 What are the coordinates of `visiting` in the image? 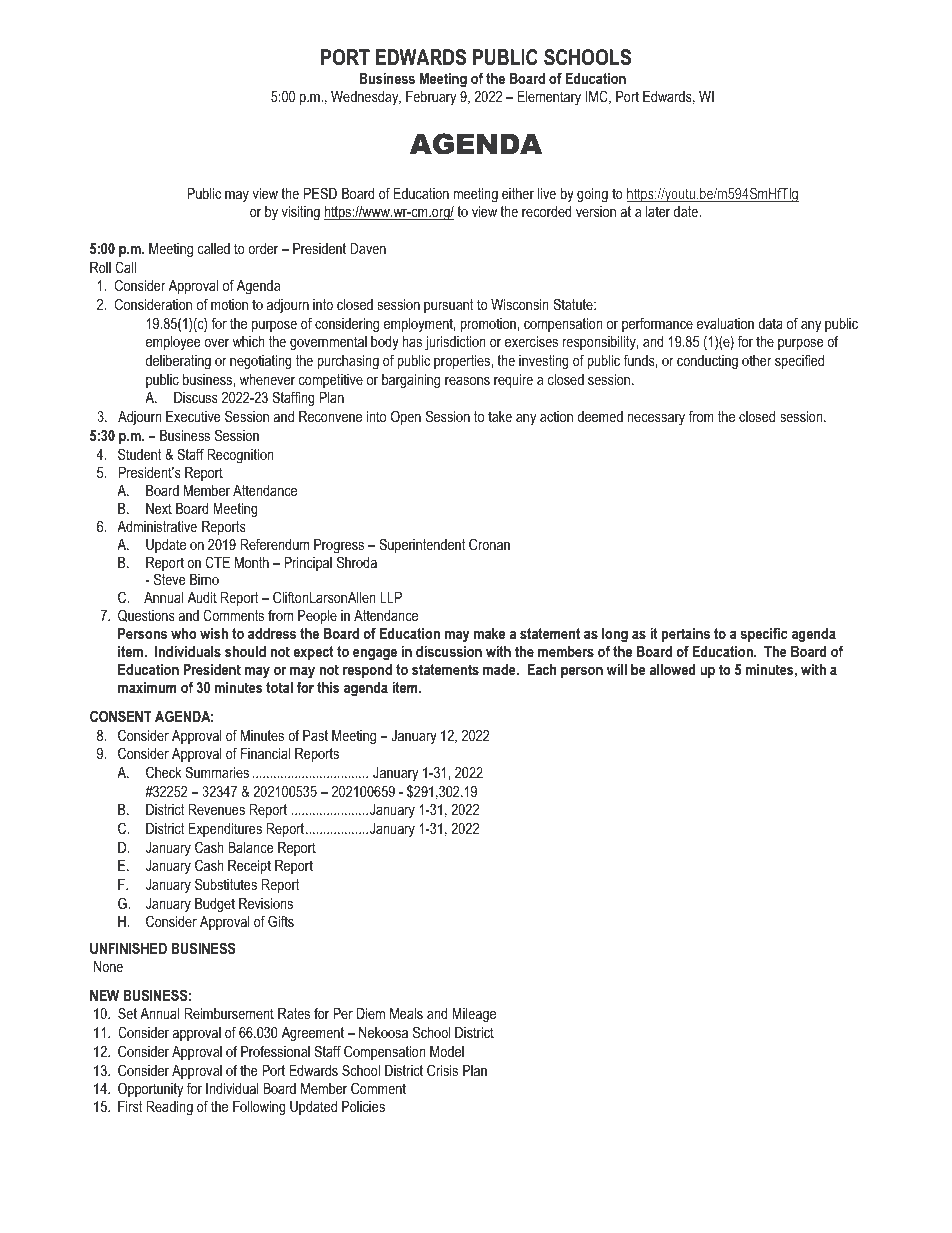 It's located at (301, 213).
